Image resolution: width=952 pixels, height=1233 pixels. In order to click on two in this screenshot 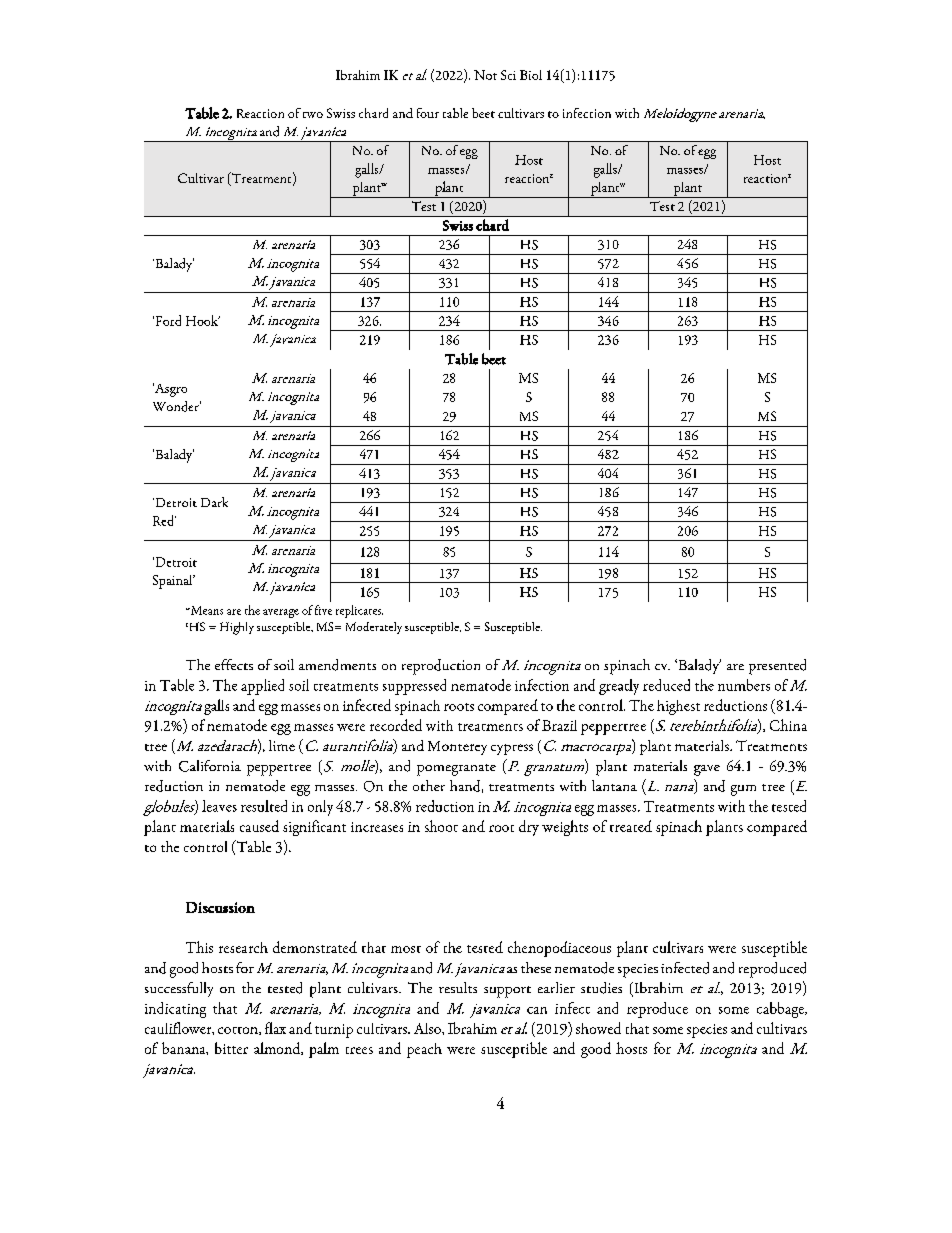, I will do `click(313, 115)`.
